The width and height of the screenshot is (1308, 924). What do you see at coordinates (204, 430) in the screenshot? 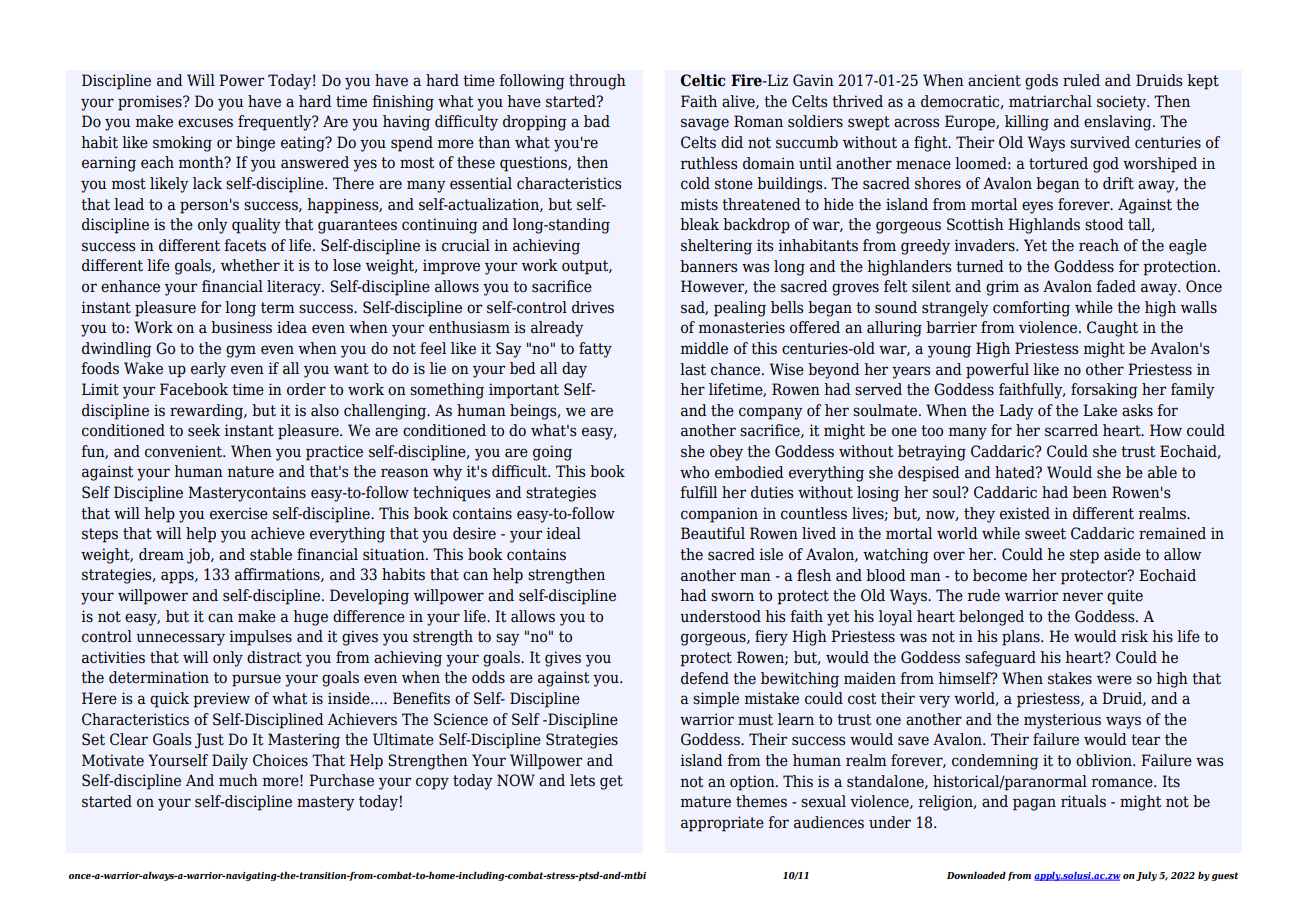
I see `seek` at bounding box center [204, 430].
